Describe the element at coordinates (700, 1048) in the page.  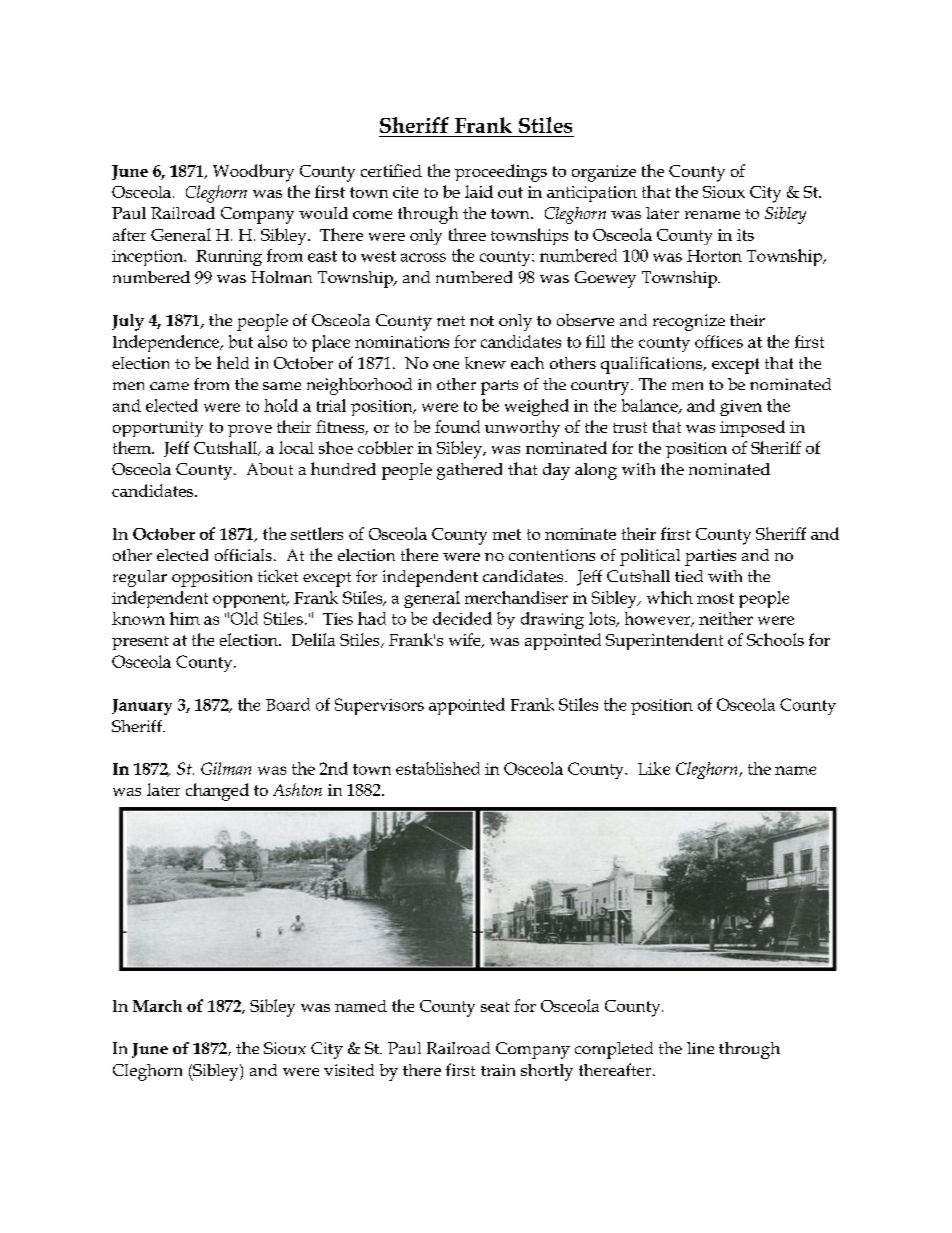
I see `line` at that location.
